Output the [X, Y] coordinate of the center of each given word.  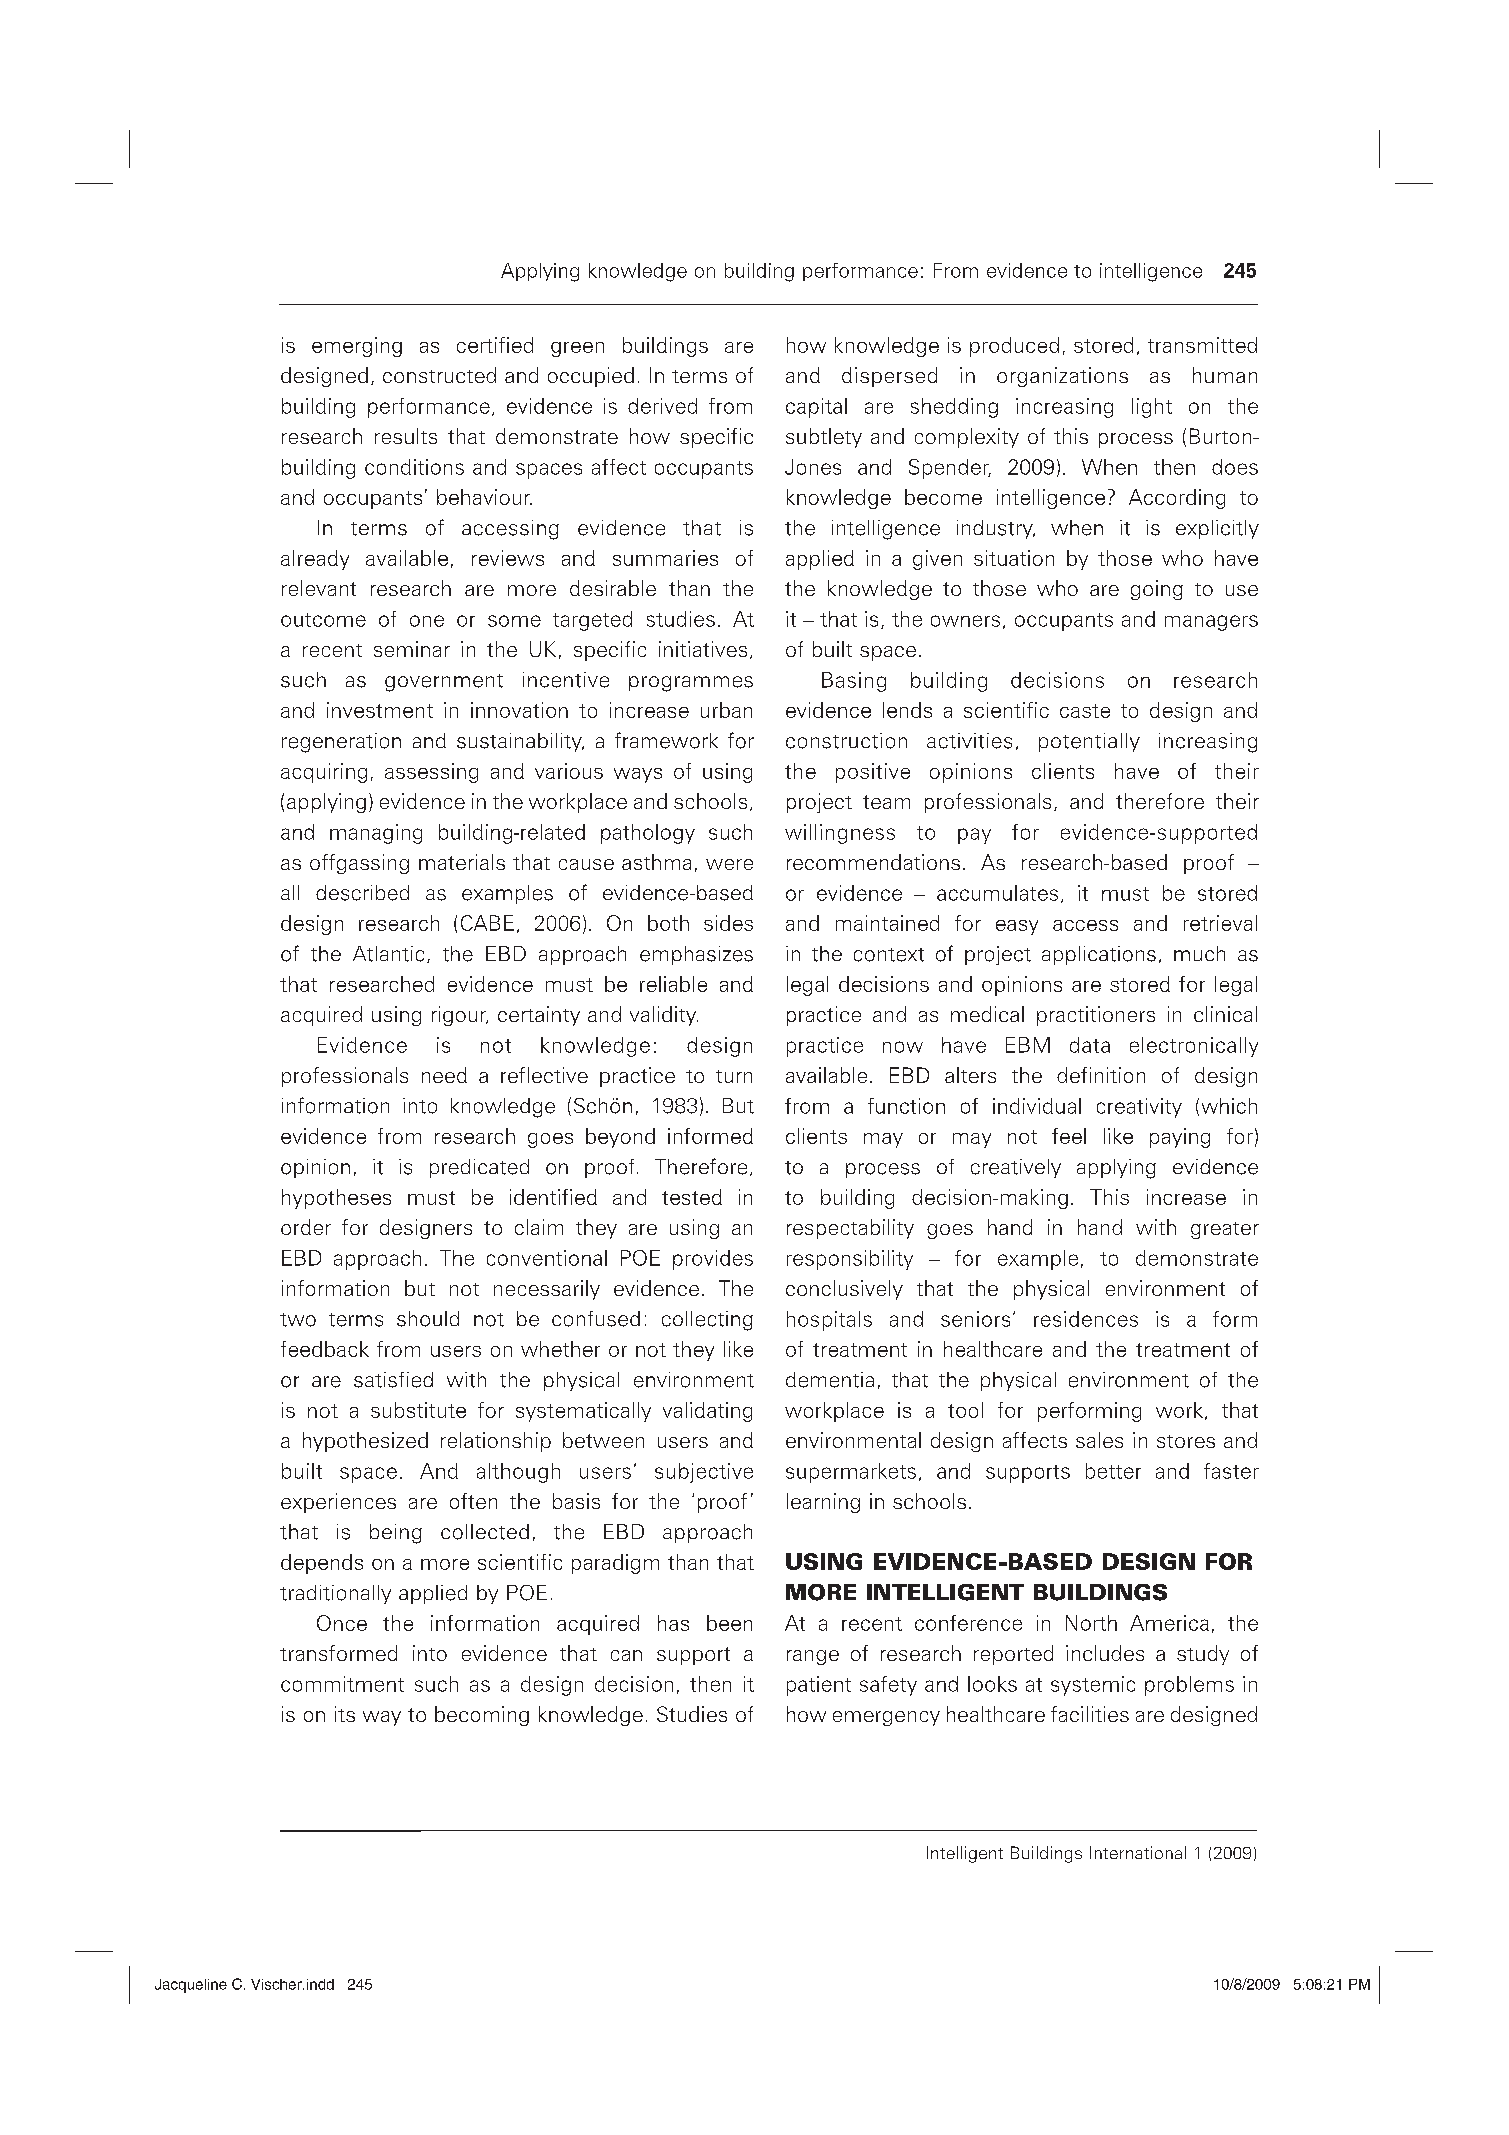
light [1152, 408]
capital [816, 408]
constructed [439, 375]
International [1138, 1852]
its [345, 1714]
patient [819, 1686]
